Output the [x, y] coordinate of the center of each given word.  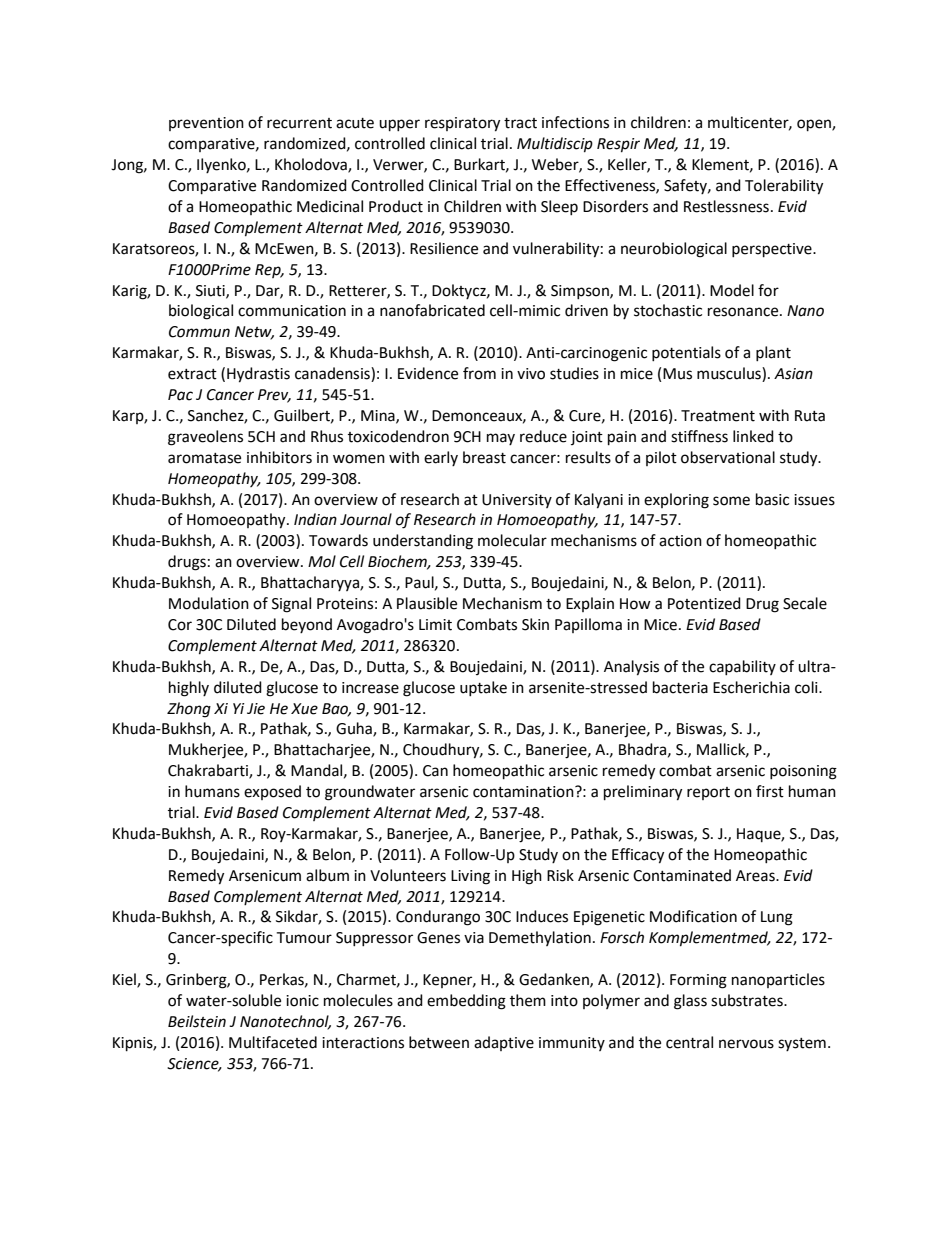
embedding [466, 1002]
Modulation [209, 603]
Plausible [427, 603]
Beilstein [197, 1021]
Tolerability [784, 187]
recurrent [299, 123]
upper [399, 125]
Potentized [704, 603]
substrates [748, 1000]
